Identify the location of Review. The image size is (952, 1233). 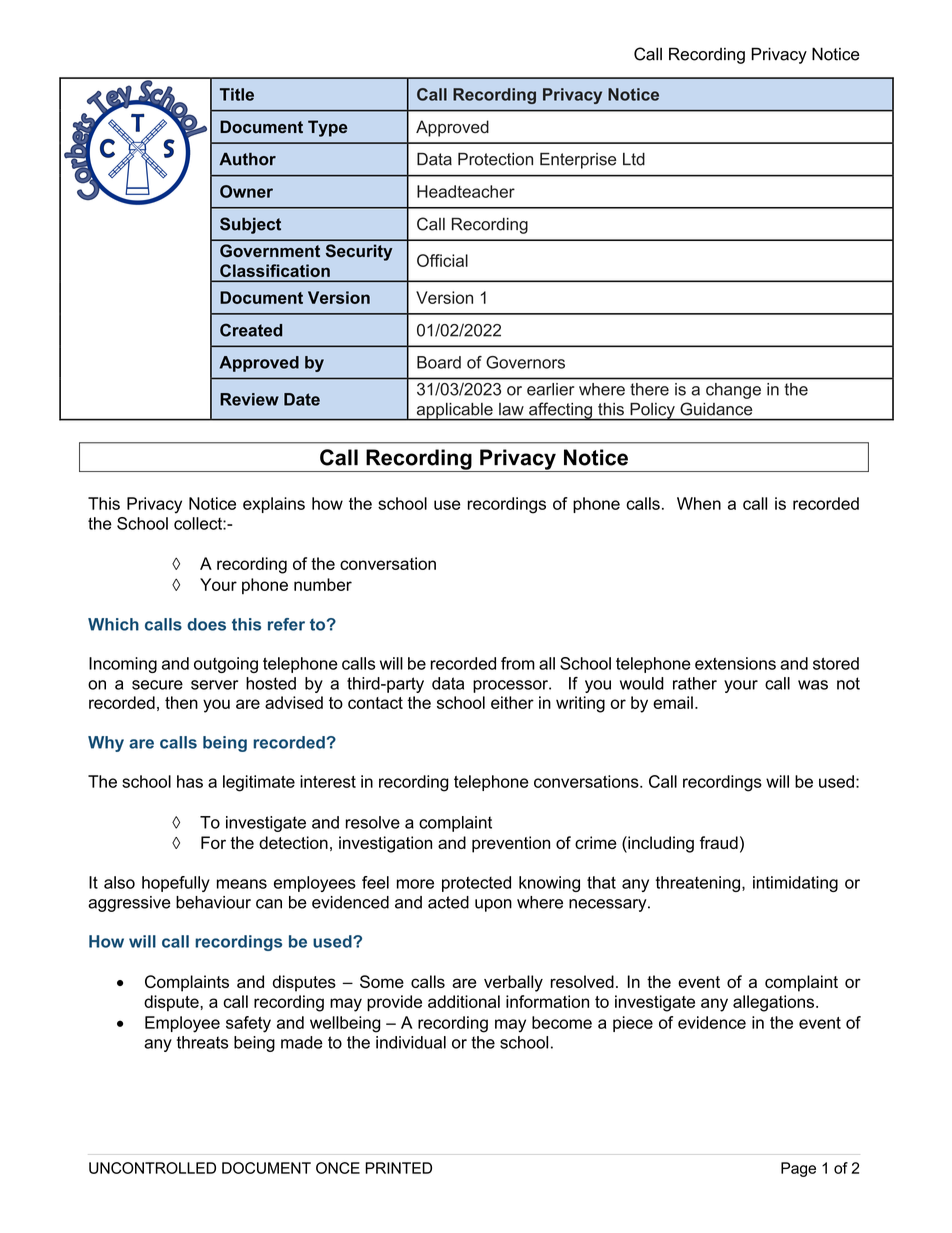
(249, 399).
